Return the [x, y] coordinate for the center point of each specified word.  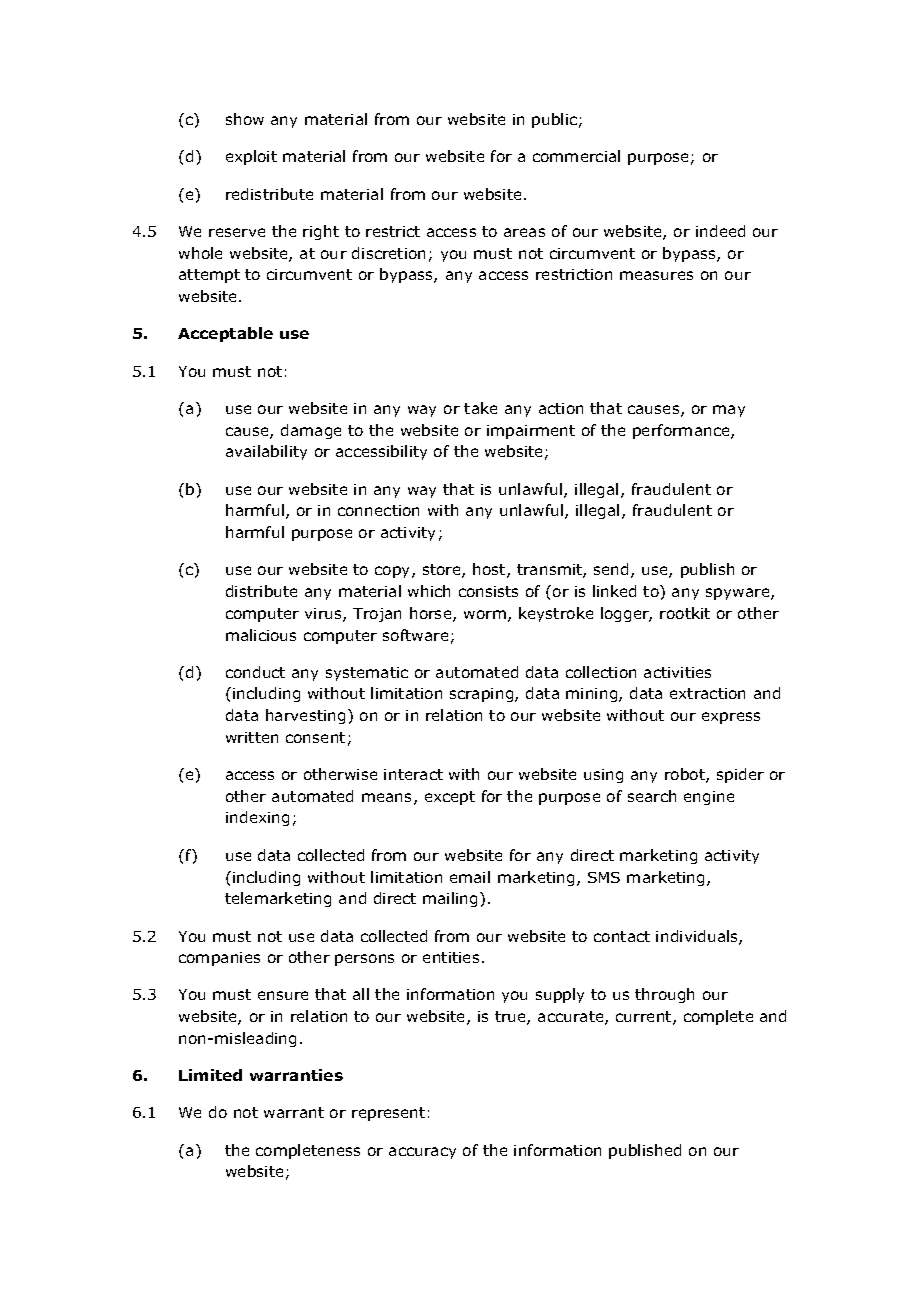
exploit [251, 157]
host [490, 570]
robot [686, 775]
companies [219, 959]
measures [656, 275]
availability [266, 452]
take [480, 408]
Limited [210, 1075]
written [252, 737]
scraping [483, 695]
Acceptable [225, 334]
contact [622, 936]
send [611, 569]
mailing [450, 899]
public [556, 120]
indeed [720, 231]
